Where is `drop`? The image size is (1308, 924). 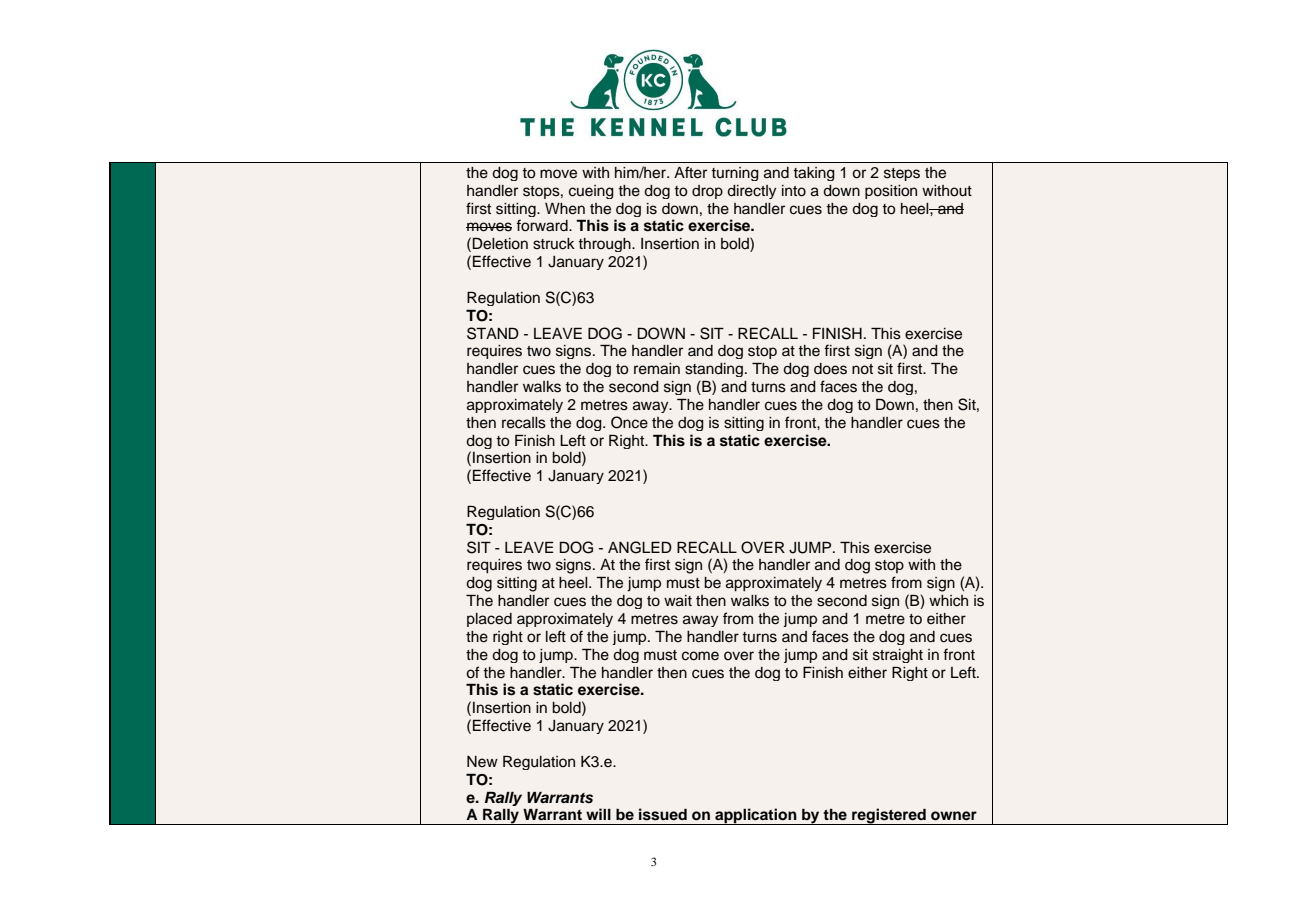
drop is located at coordinates (707, 192).
